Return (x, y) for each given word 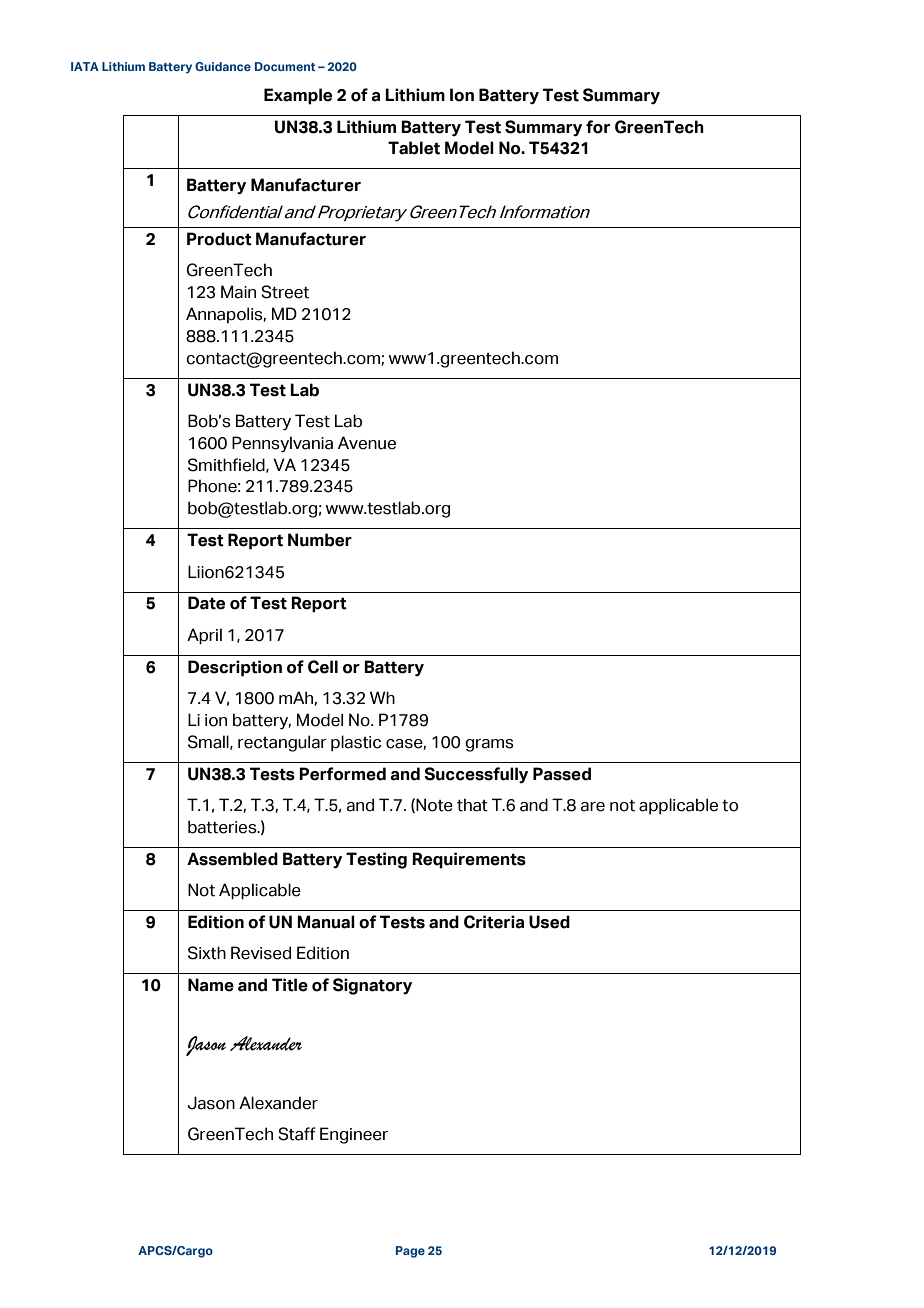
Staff (297, 1134)
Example (298, 96)
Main (238, 292)
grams (489, 745)
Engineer (354, 1135)
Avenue (367, 443)
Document (285, 66)
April (204, 636)
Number (320, 540)
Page (410, 1252)
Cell (323, 667)
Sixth (207, 953)
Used (549, 922)
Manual (326, 922)
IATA (85, 66)
